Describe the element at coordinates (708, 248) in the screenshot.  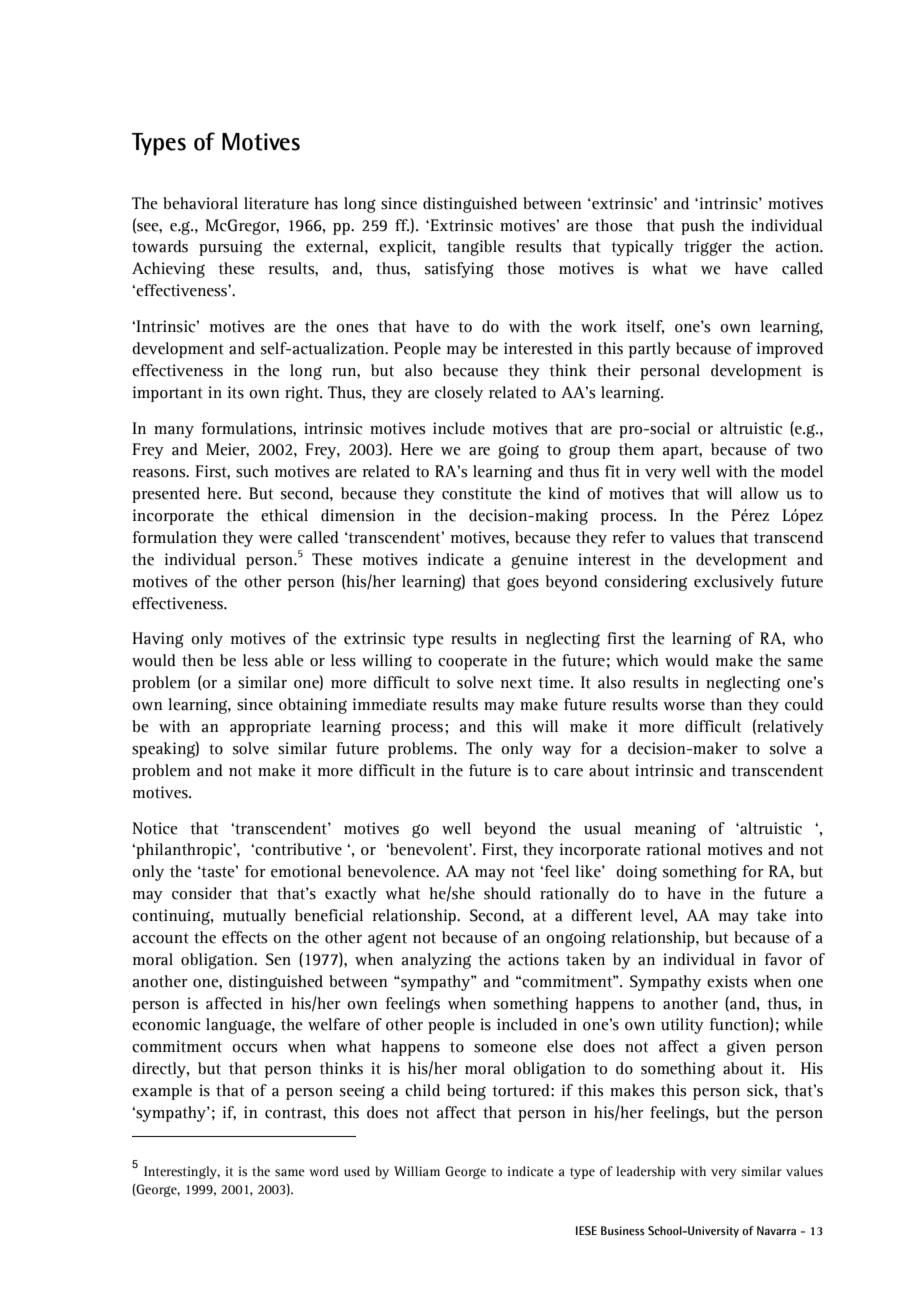
I see `trigger` at that location.
